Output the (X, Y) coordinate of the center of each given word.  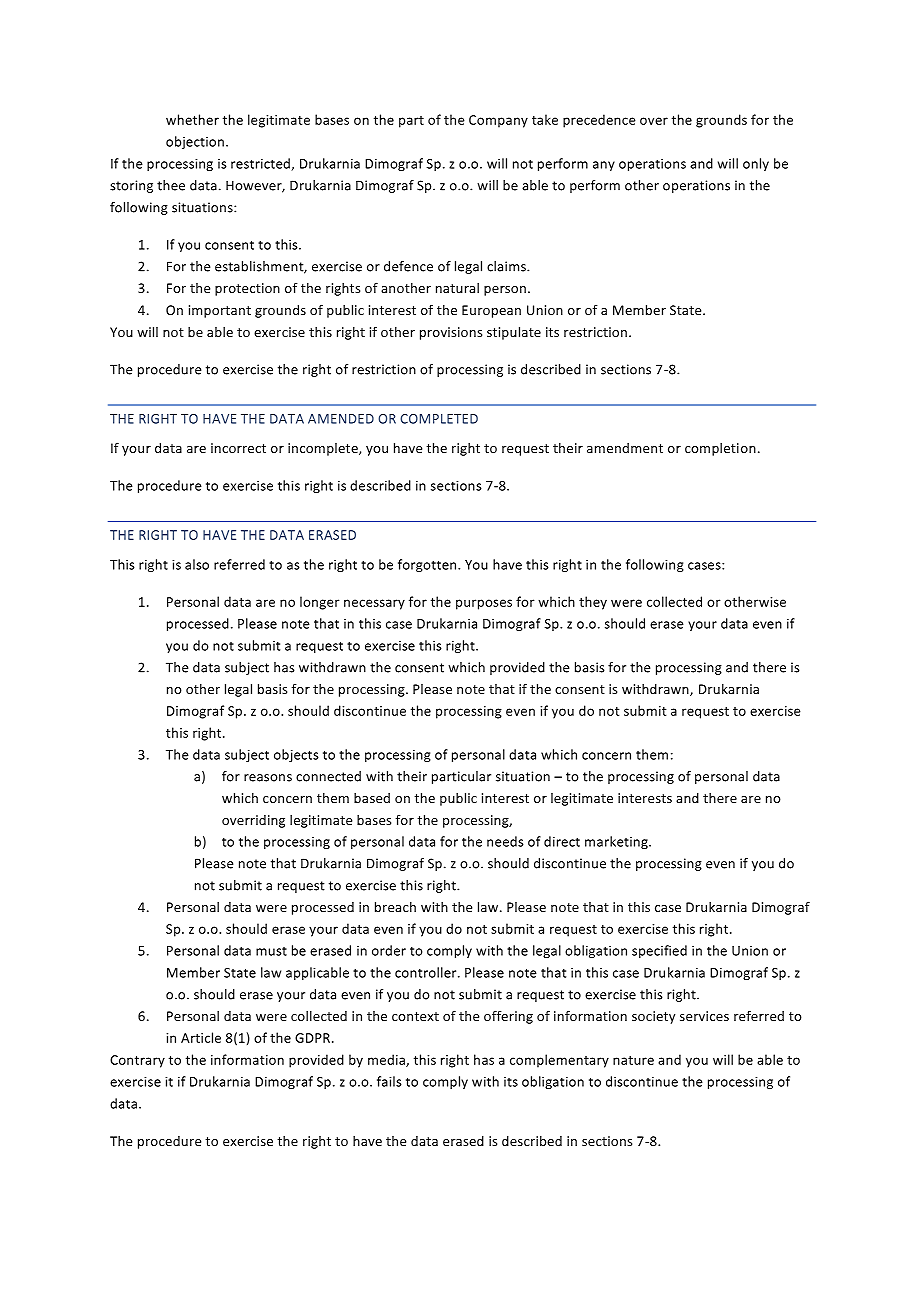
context (415, 1016)
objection (195, 142)
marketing (617, 842)
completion (720, 449)
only (756, 164)
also (197, 564)
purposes (484, 604)
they (593, 603)
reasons (268, 778)
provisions (451, 333)
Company (498, 121)
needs (505, 841)
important (220, 311)
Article (201, 1037)
